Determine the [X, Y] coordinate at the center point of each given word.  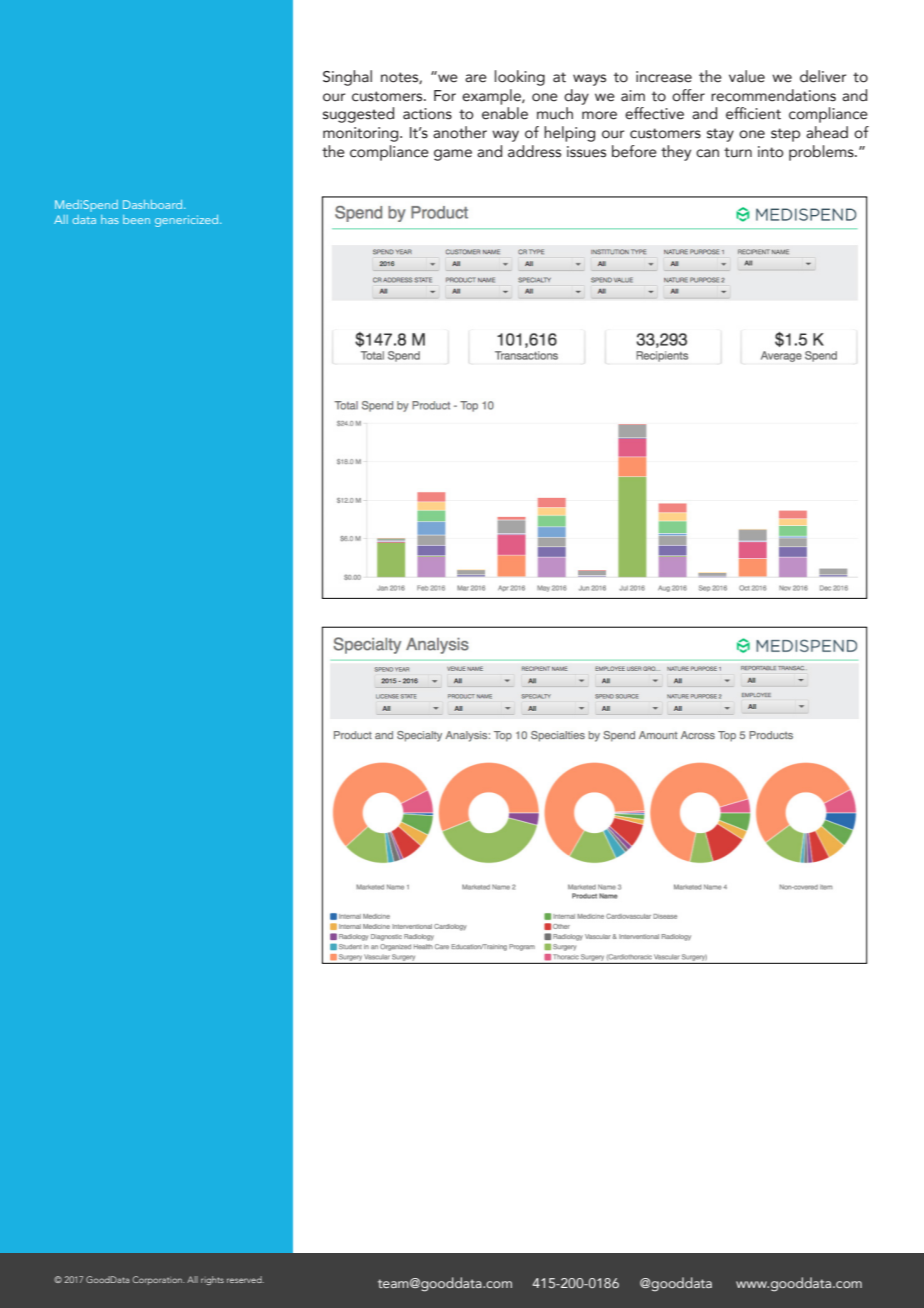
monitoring [362, 134]
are [476, 78]
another [460, 132]
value [747, 76]
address [534, 151]
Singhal [347, 78]
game [453, 155]
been [136, 219]
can [707, 153]
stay [720, 135]
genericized [188, 221]
